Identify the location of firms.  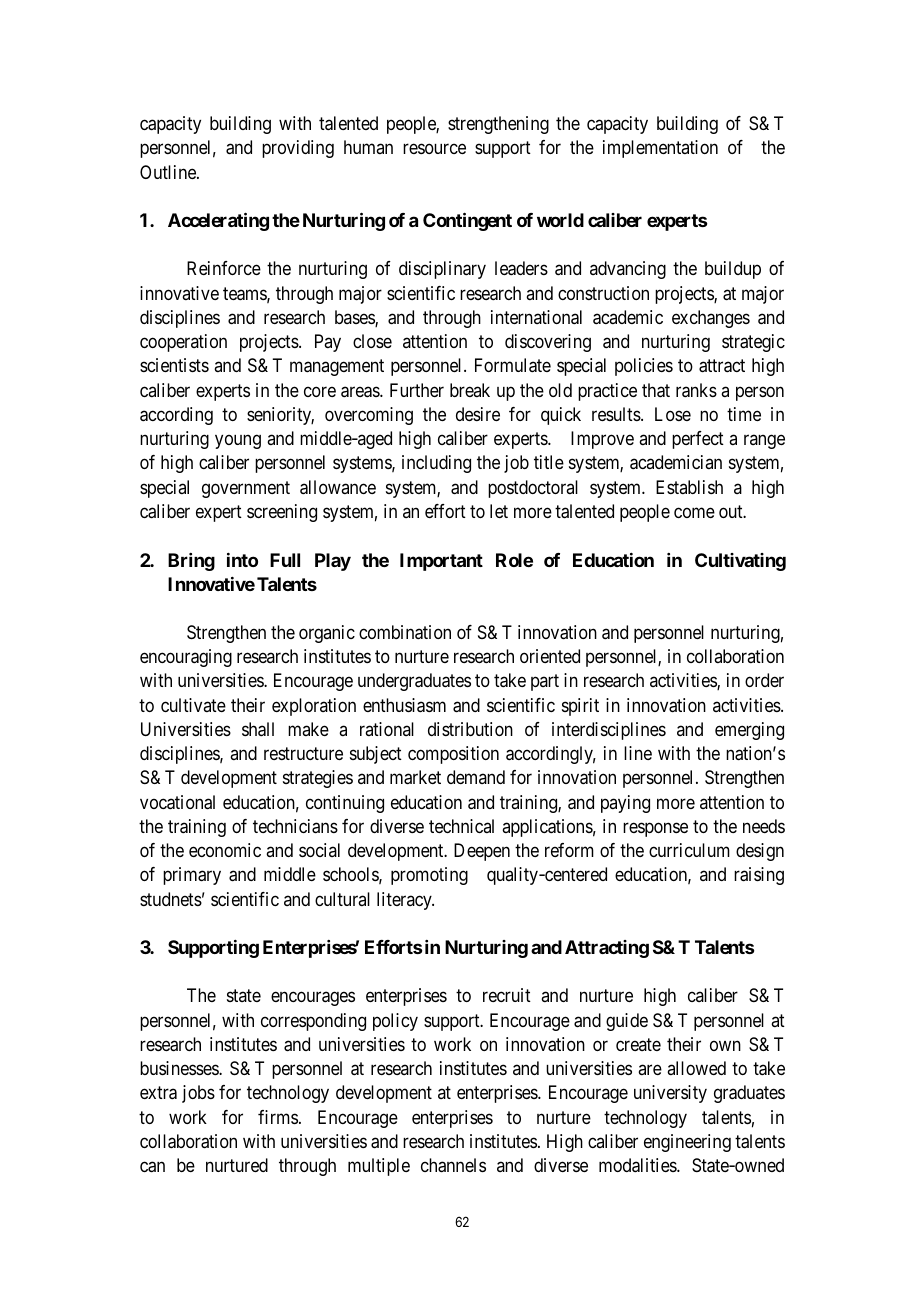
(278, 1117).
